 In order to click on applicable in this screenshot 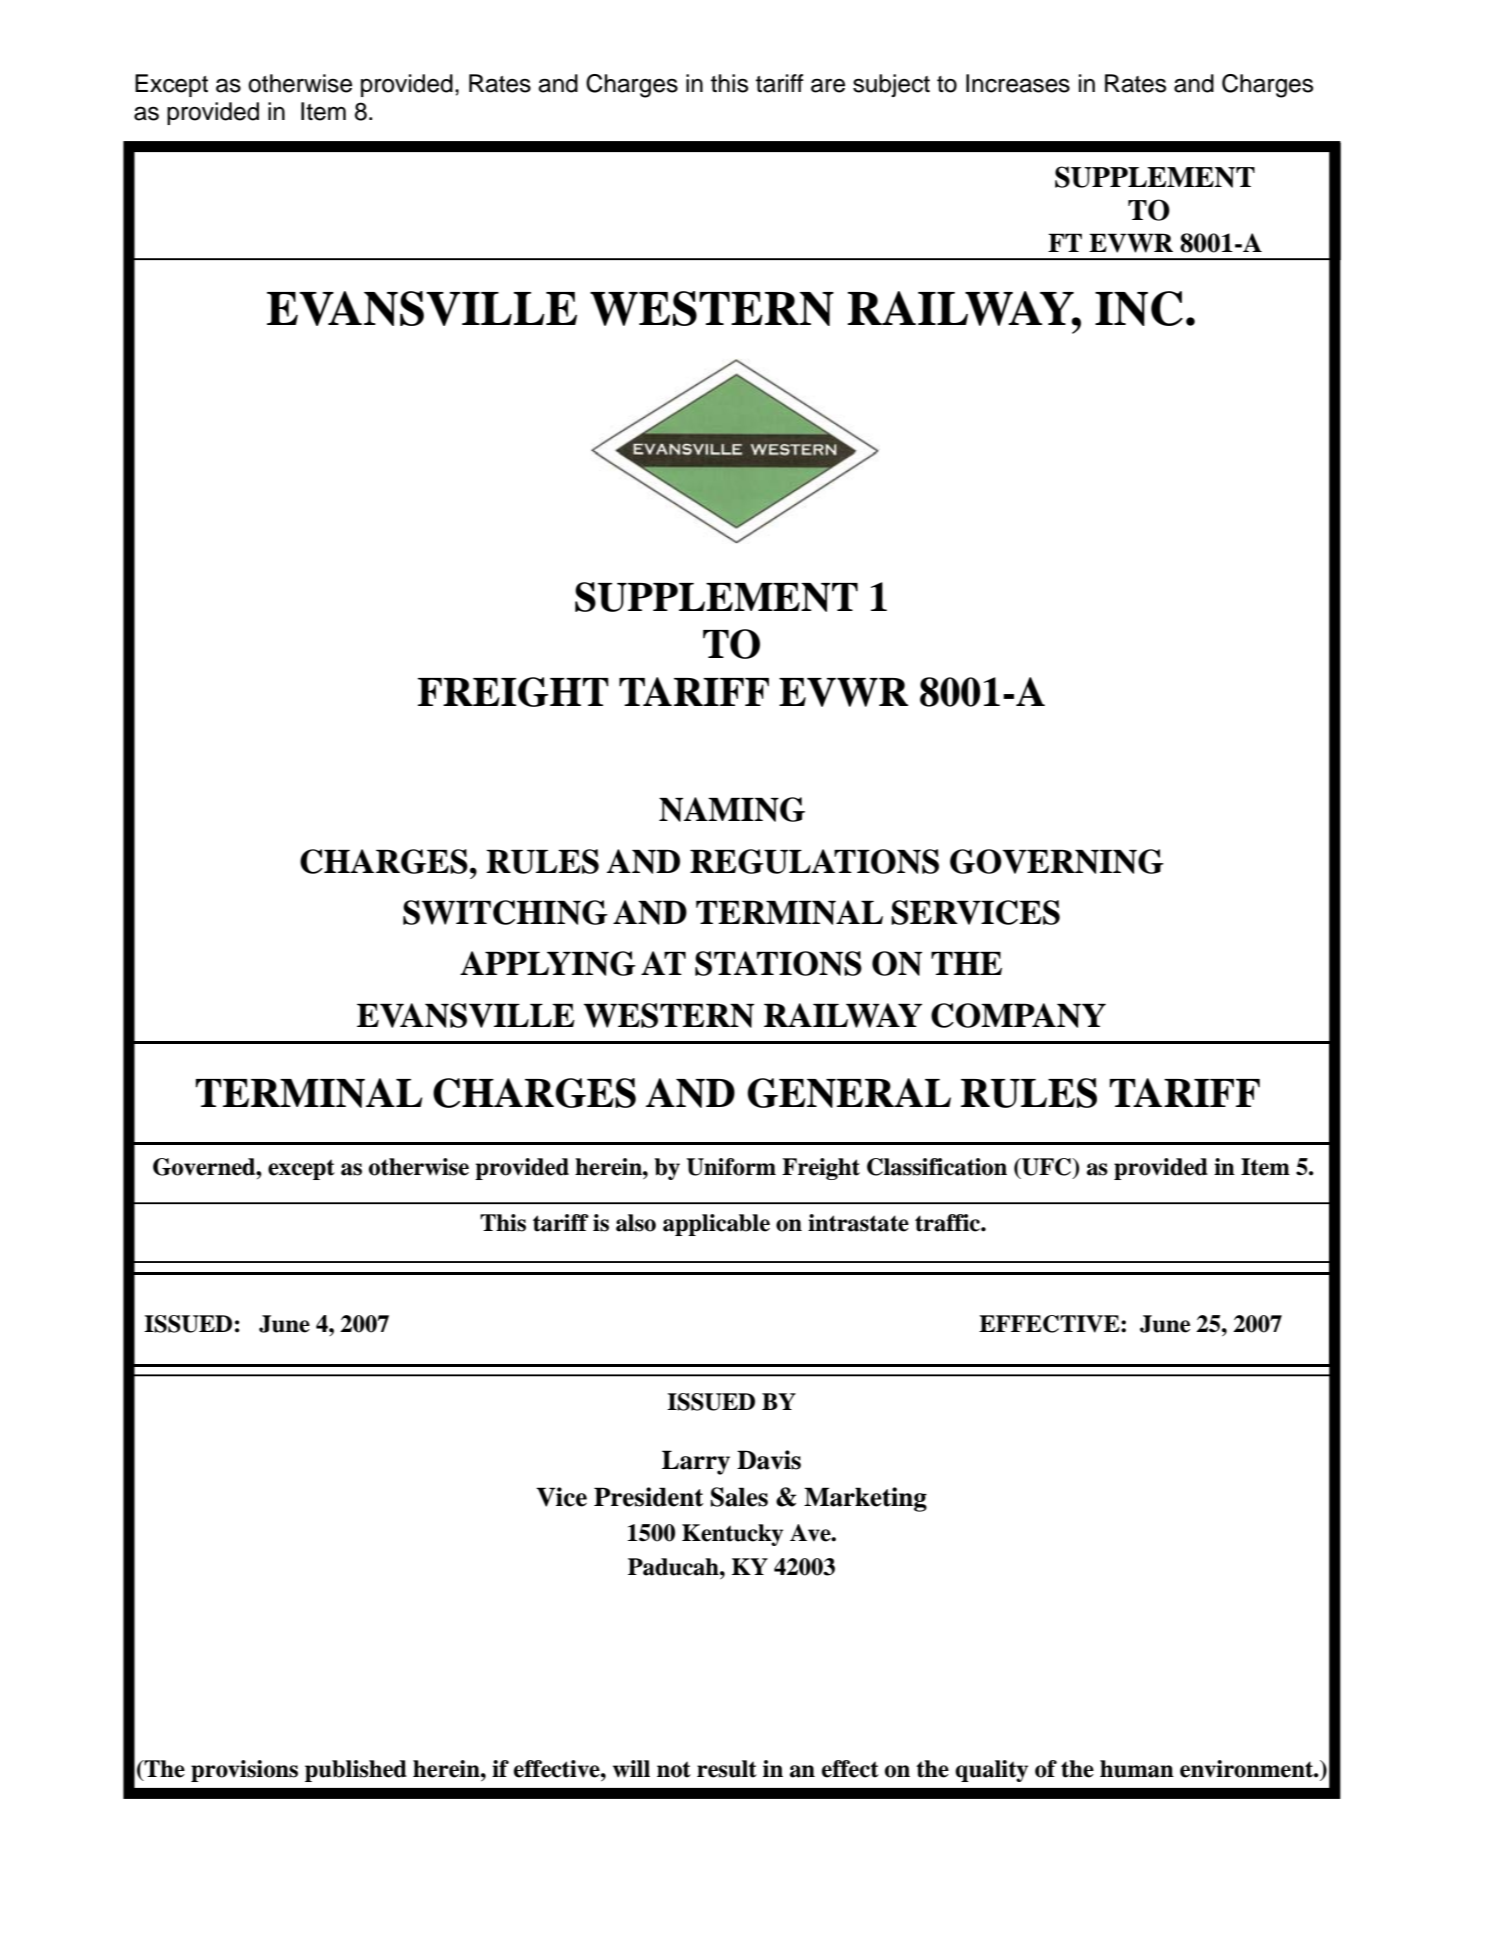, I will do `click(716, 1225)`.
